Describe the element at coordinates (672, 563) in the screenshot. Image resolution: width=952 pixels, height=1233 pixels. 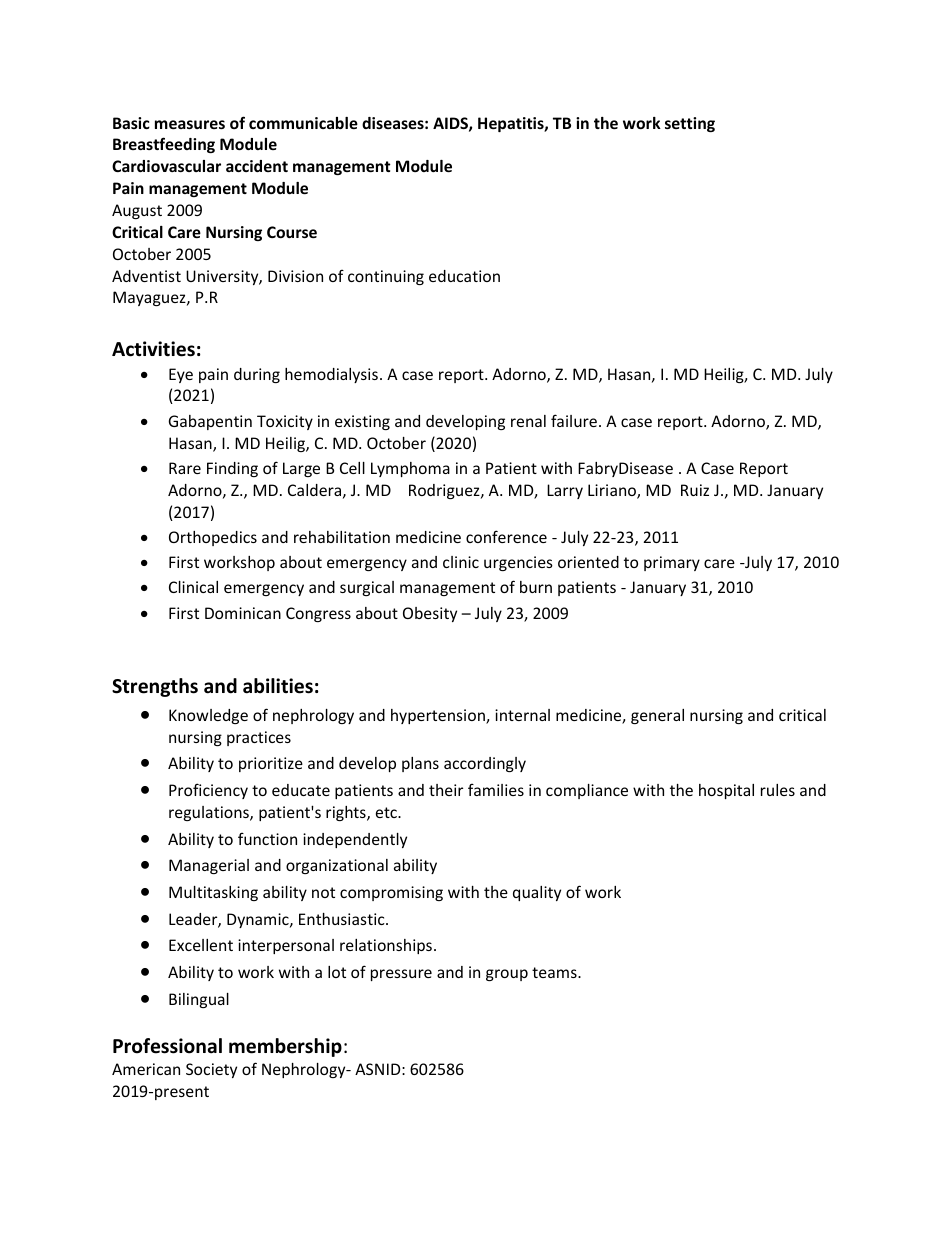
I see `primary` at that location.
